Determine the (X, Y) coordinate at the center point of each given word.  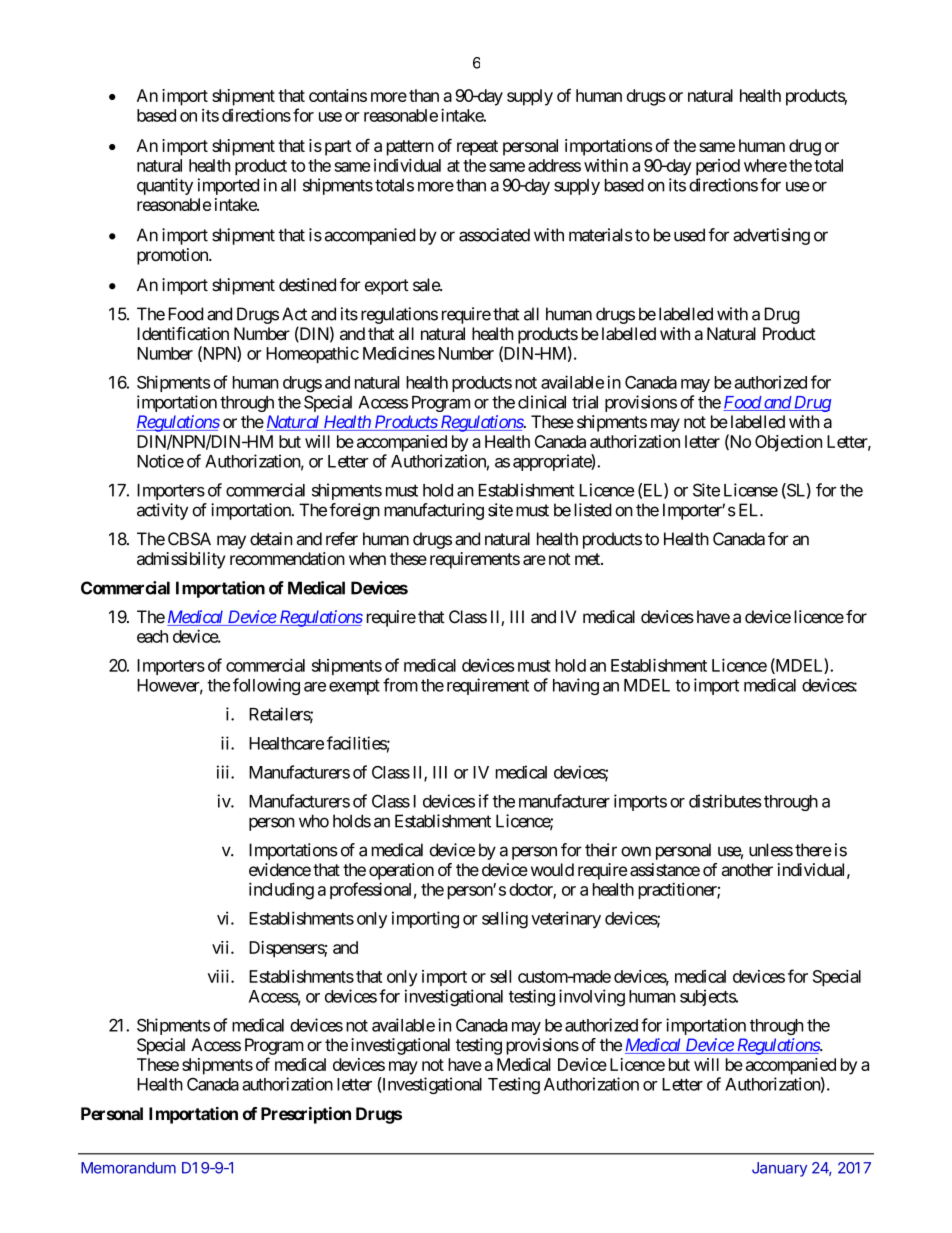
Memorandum (128, 1168)
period (718, 167)
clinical (542, 402)
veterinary (566, 919)
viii (220, 976)
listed (593, 510)
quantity (165, 186)
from (400, 685)
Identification (183, 334)
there (813, 850)
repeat (477, 148)
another (747, 869)
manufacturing (434, 511)
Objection (788, 443)
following (266, 686)
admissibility (181, 560)
